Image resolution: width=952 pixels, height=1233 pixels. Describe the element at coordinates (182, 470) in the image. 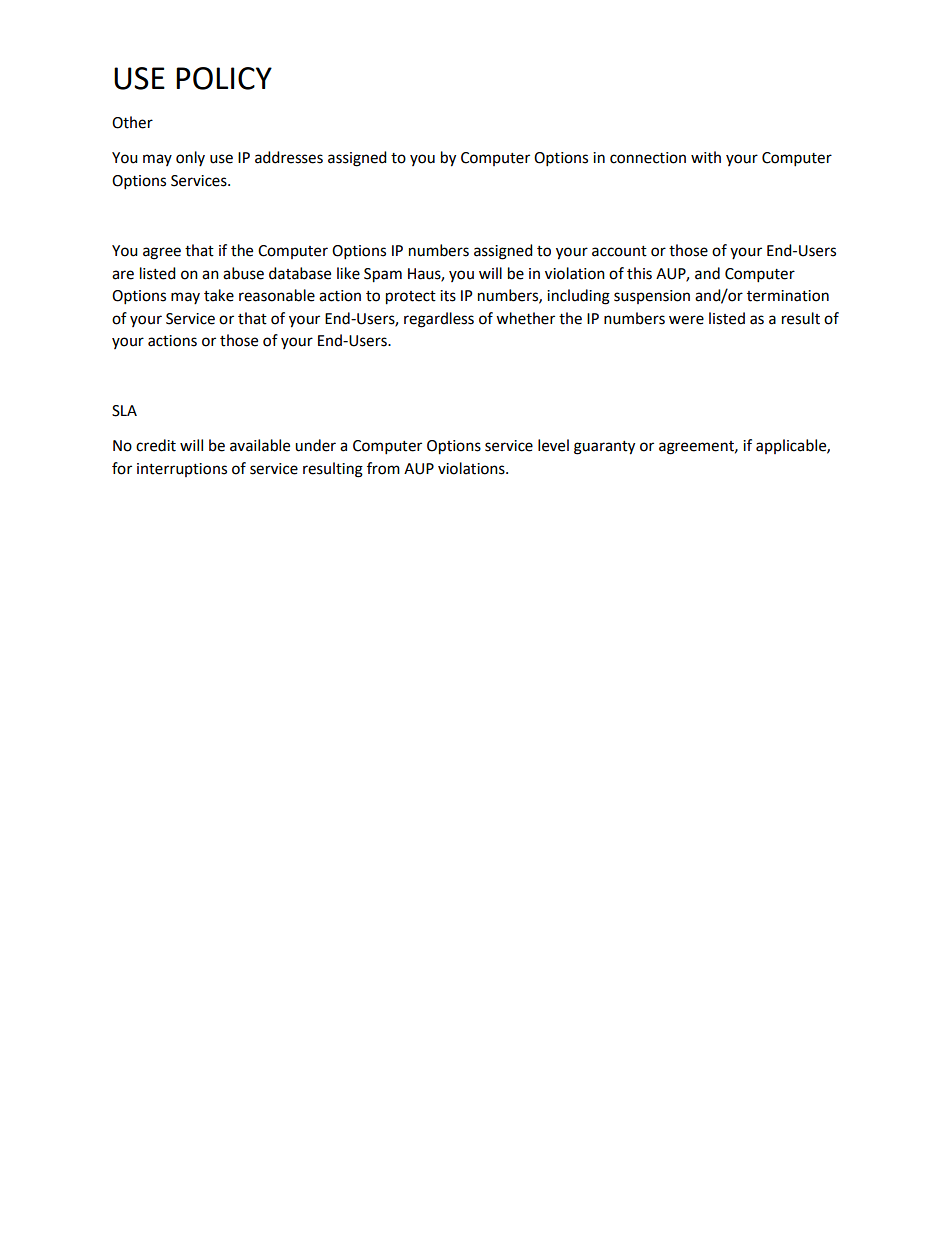

I see `interruptions` at that location.
